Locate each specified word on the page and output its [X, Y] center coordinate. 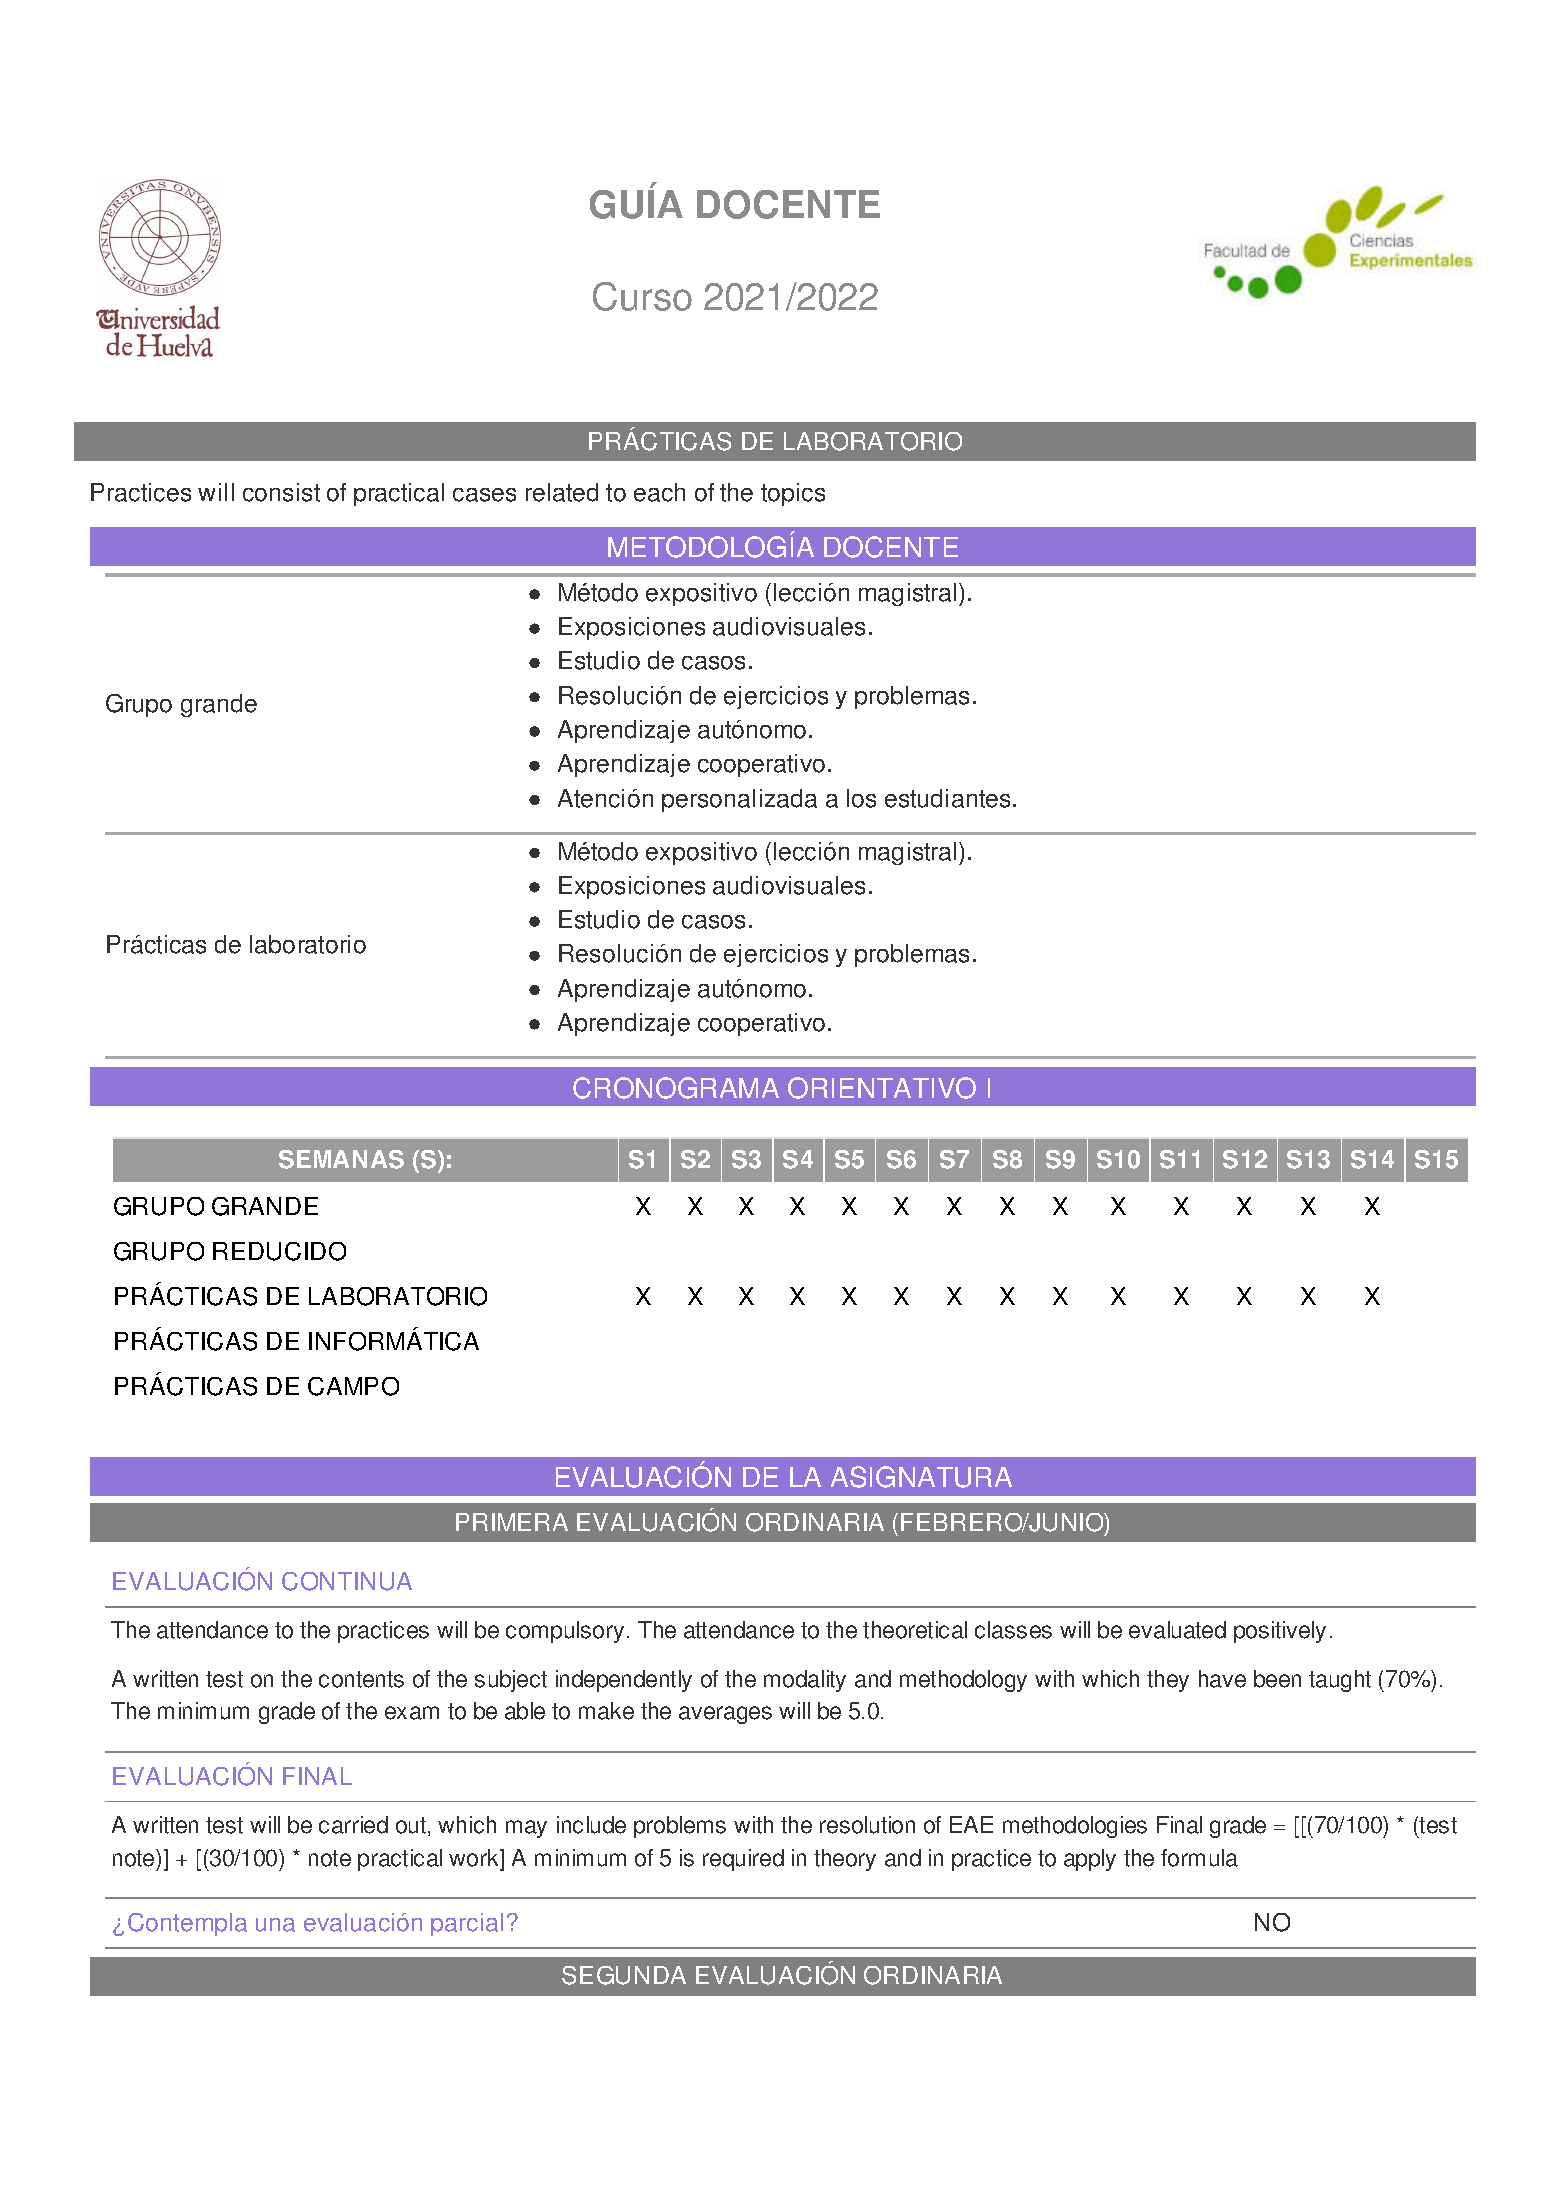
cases [484, 495]
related [562, 492]
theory [845, 1860]
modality [805, 1681]
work [475, 1858]
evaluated [1177, 1630]
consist [281, 492]
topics [793, 494]
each [659, 492]
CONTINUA [347, 1581]
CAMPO [353, 1386]
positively [1280, 1632]
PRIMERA [512, 1522]
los [861, 798]
